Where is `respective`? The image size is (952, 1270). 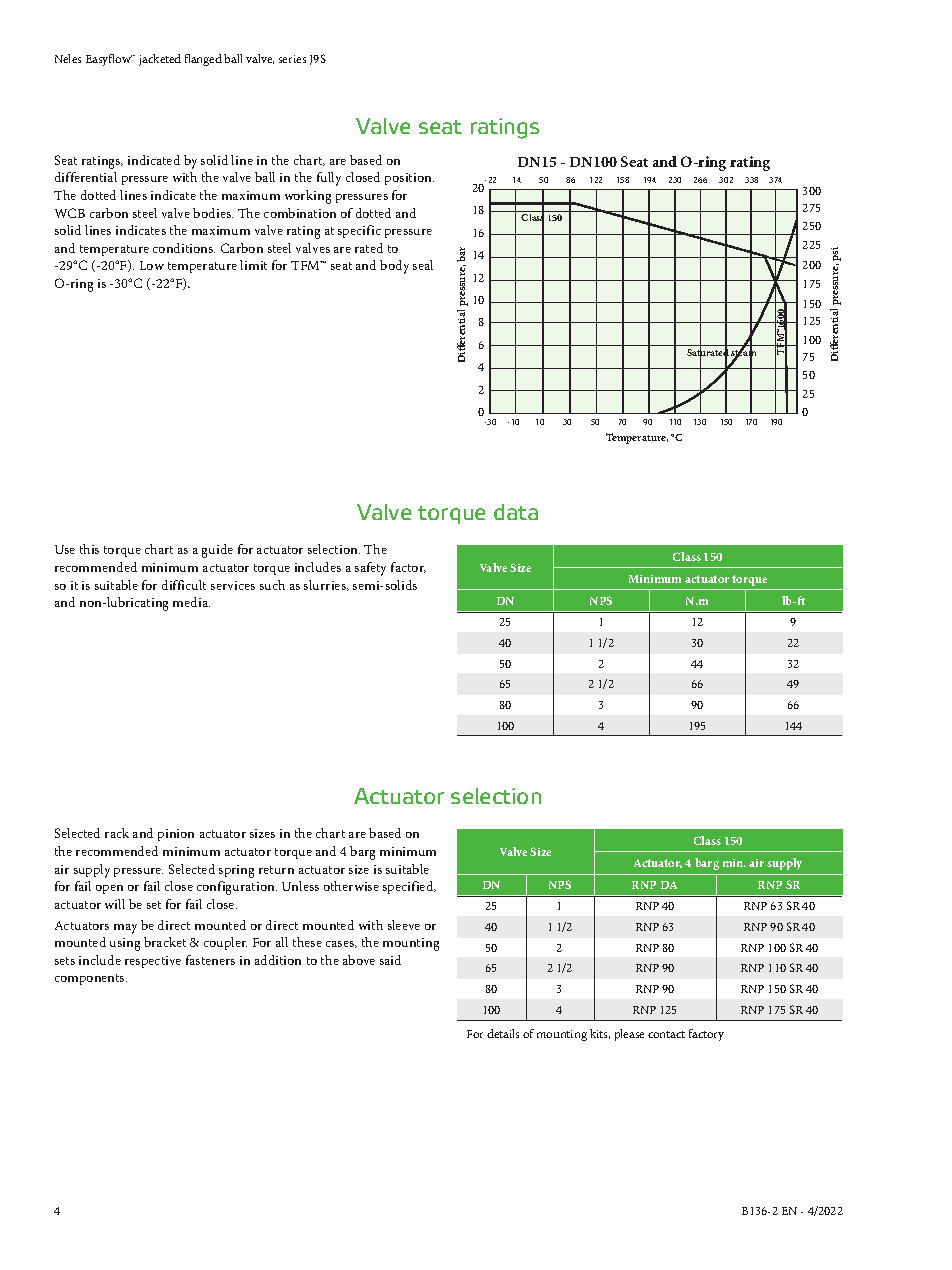 respective is located at coordinates (153, 962).
